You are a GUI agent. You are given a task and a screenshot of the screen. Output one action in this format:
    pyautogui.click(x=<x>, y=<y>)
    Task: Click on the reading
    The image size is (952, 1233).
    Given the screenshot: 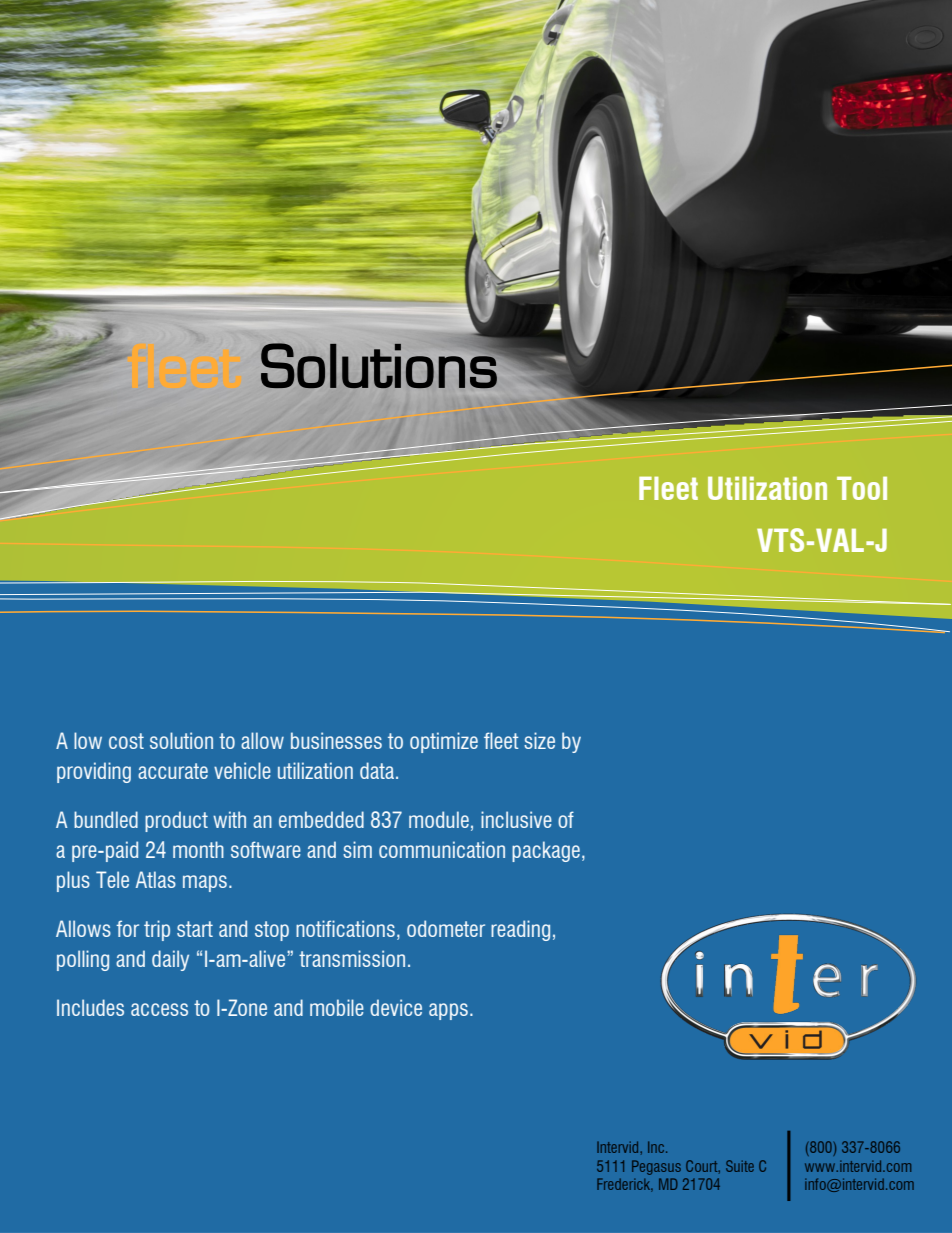 What is the action you would take?
    pyautogui.click(x=520, y=930)
